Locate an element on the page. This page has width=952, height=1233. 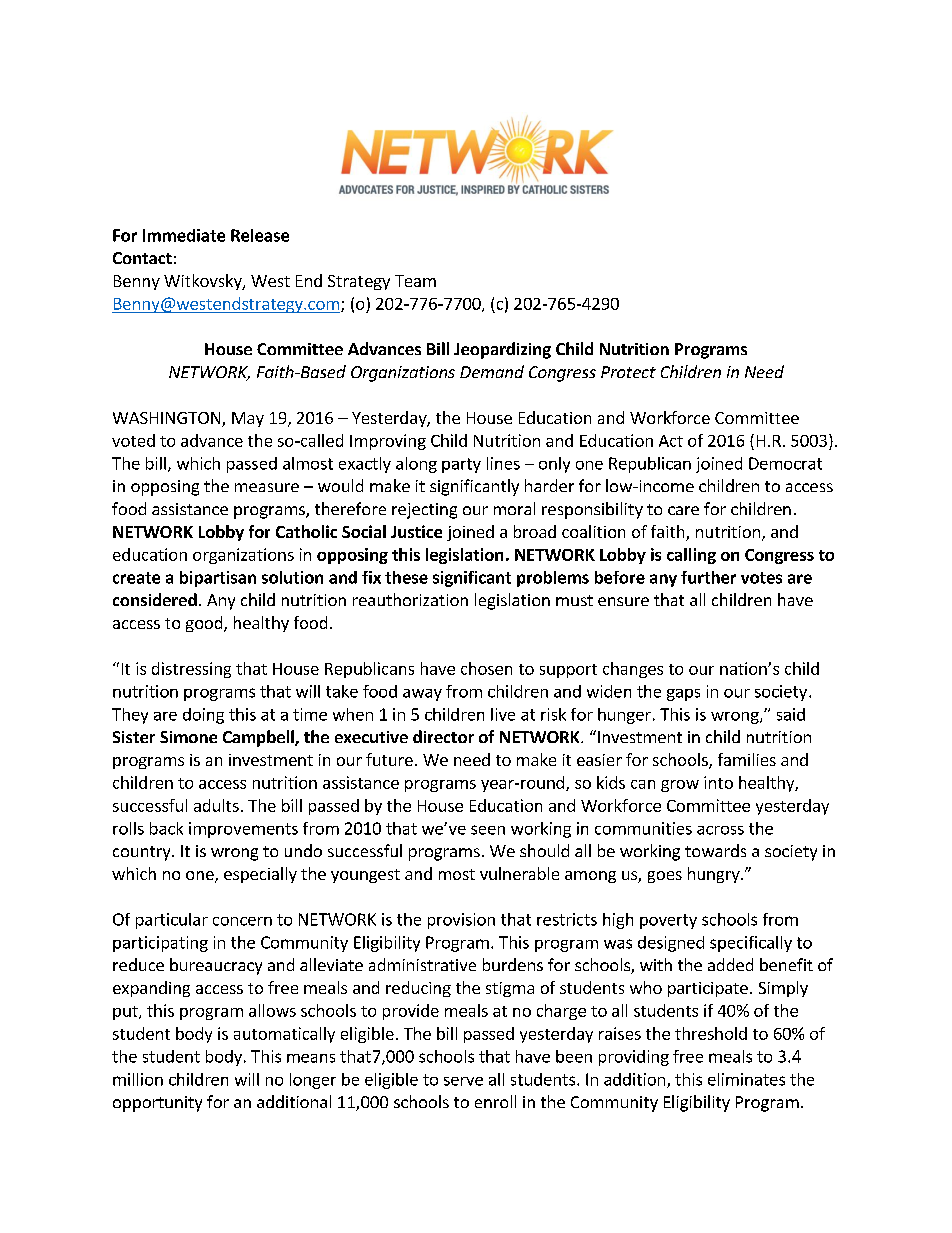
chosen is located at coordinates (486, 668).
